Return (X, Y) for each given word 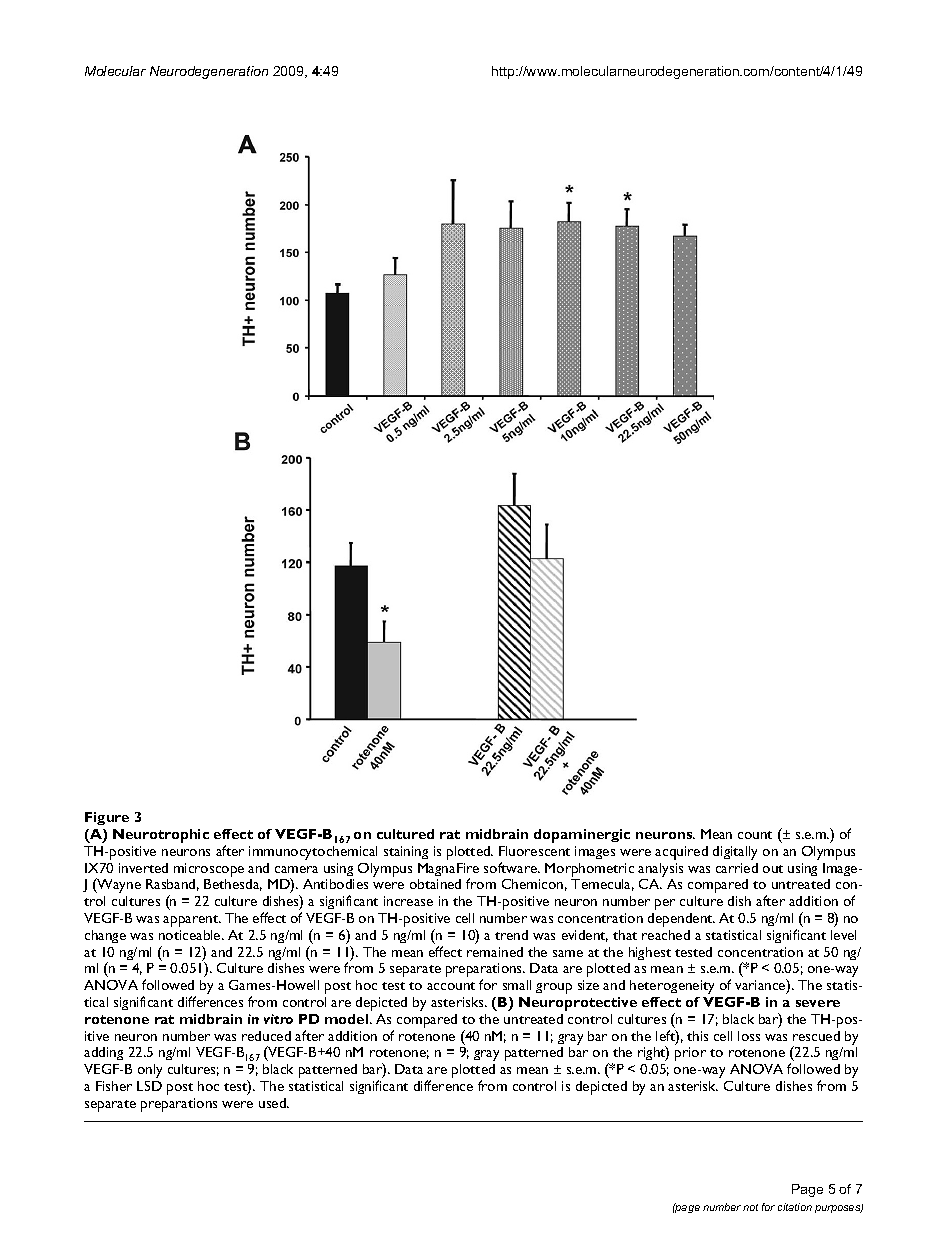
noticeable (191, 935)
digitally (735, 853)
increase (408, 901)
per (665, 904)
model (348, 1019)
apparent (192, 921)
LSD (149, 1086)
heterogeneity (672, 987)
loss (749, 1036)
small (517, 985)
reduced (266, 1036)
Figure (107, 818)
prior (690, 1054)
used (273, 1103)
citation (795, 1207)
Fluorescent (534, 851)
